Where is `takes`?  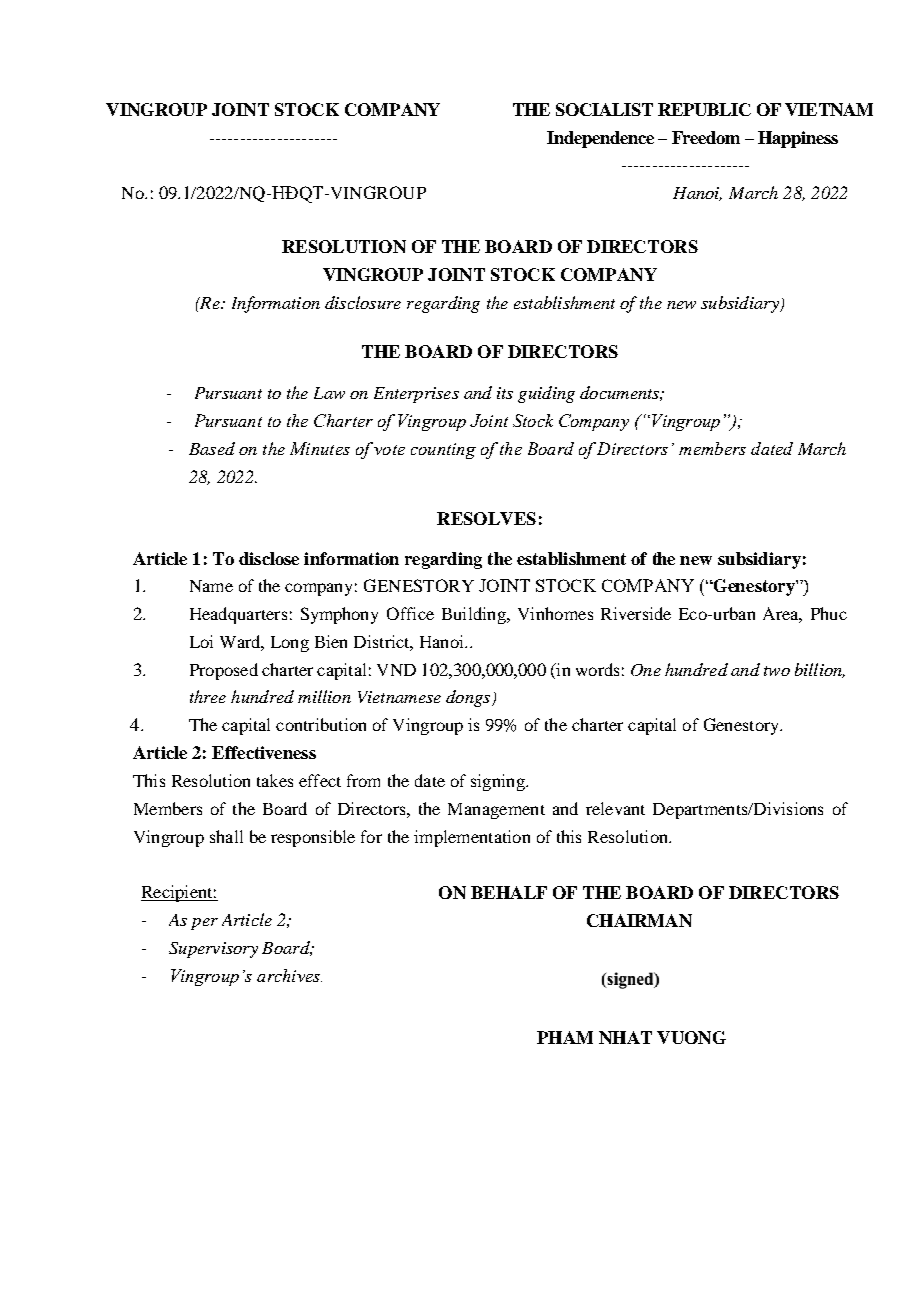
takes is located at coordinates (275, 780).
